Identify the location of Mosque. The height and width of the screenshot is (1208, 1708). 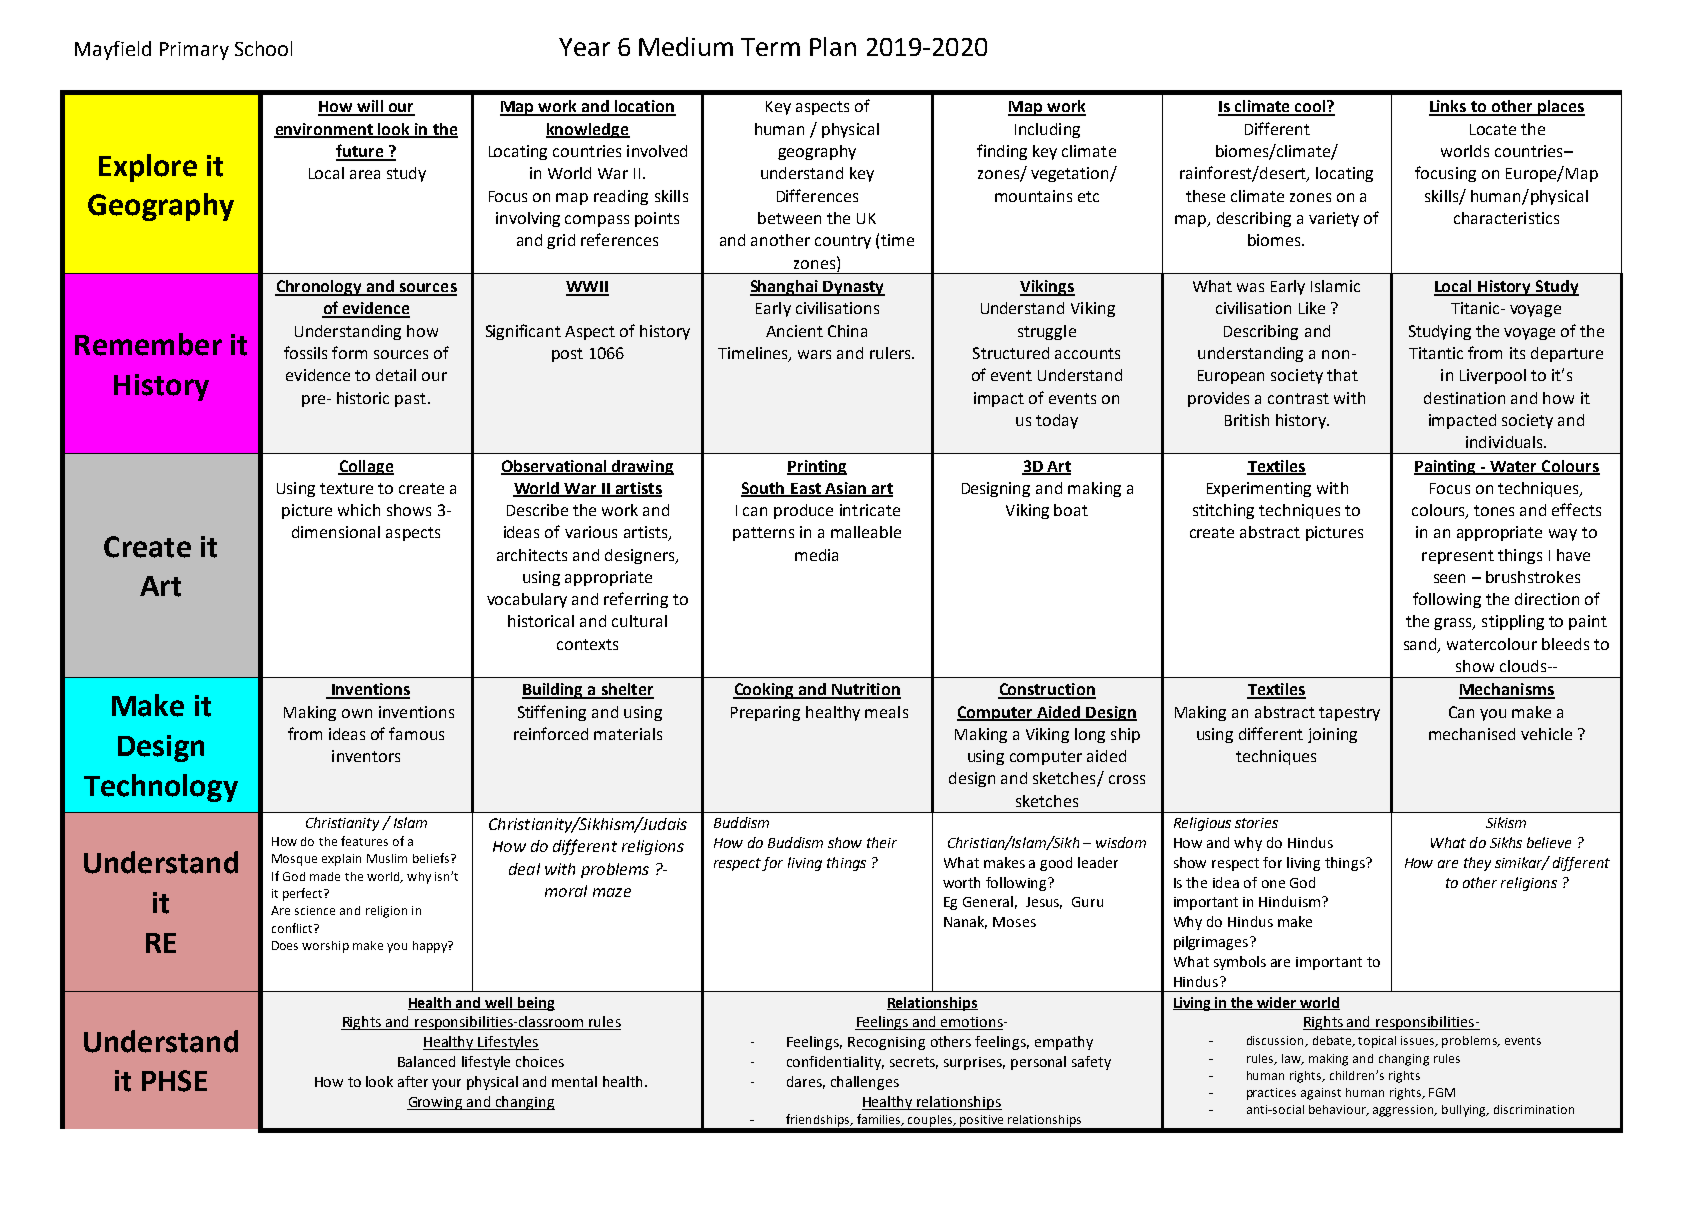
(294, 860).
